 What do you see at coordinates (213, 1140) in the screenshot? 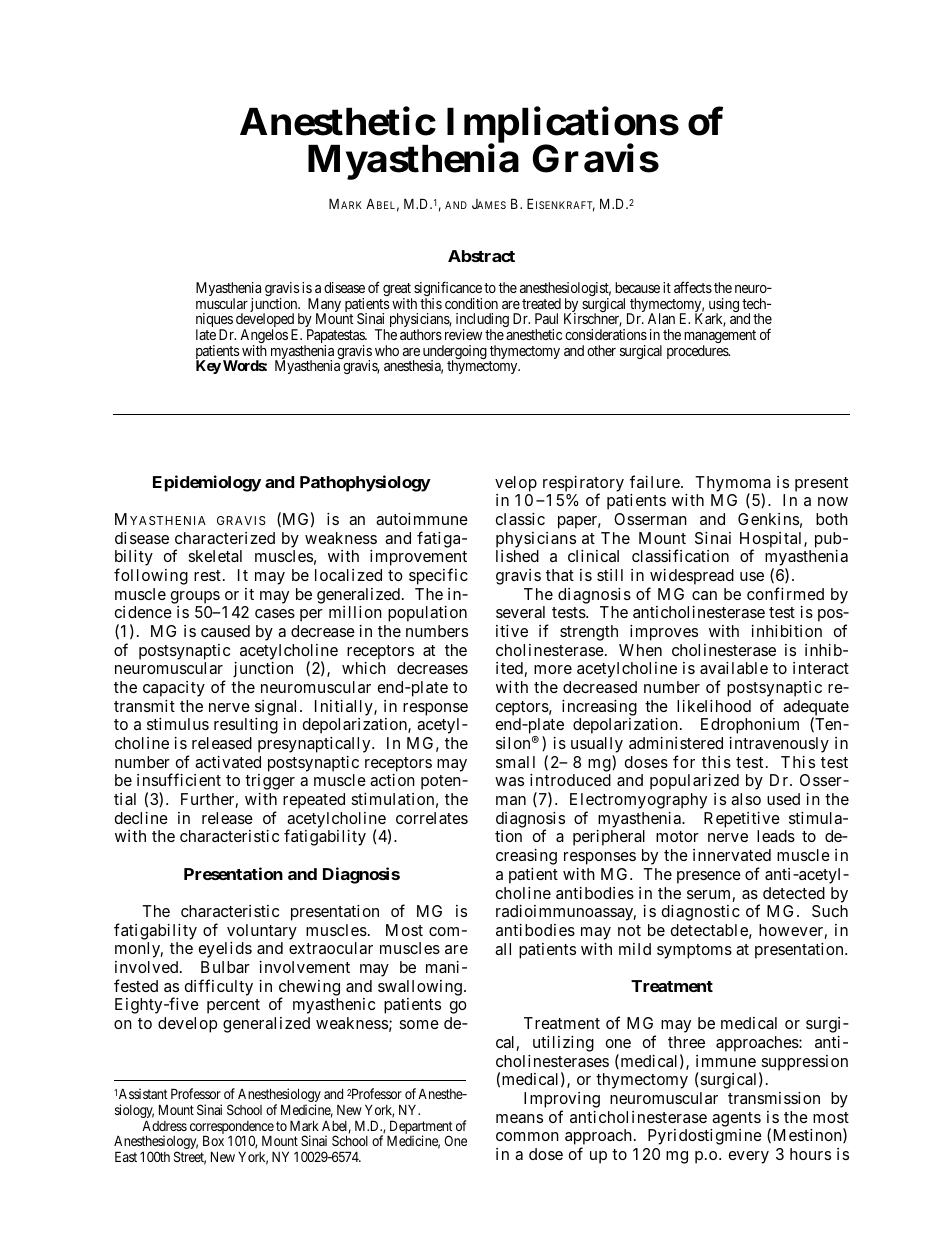
I see `Box` at bounding box center [213, 1140].
